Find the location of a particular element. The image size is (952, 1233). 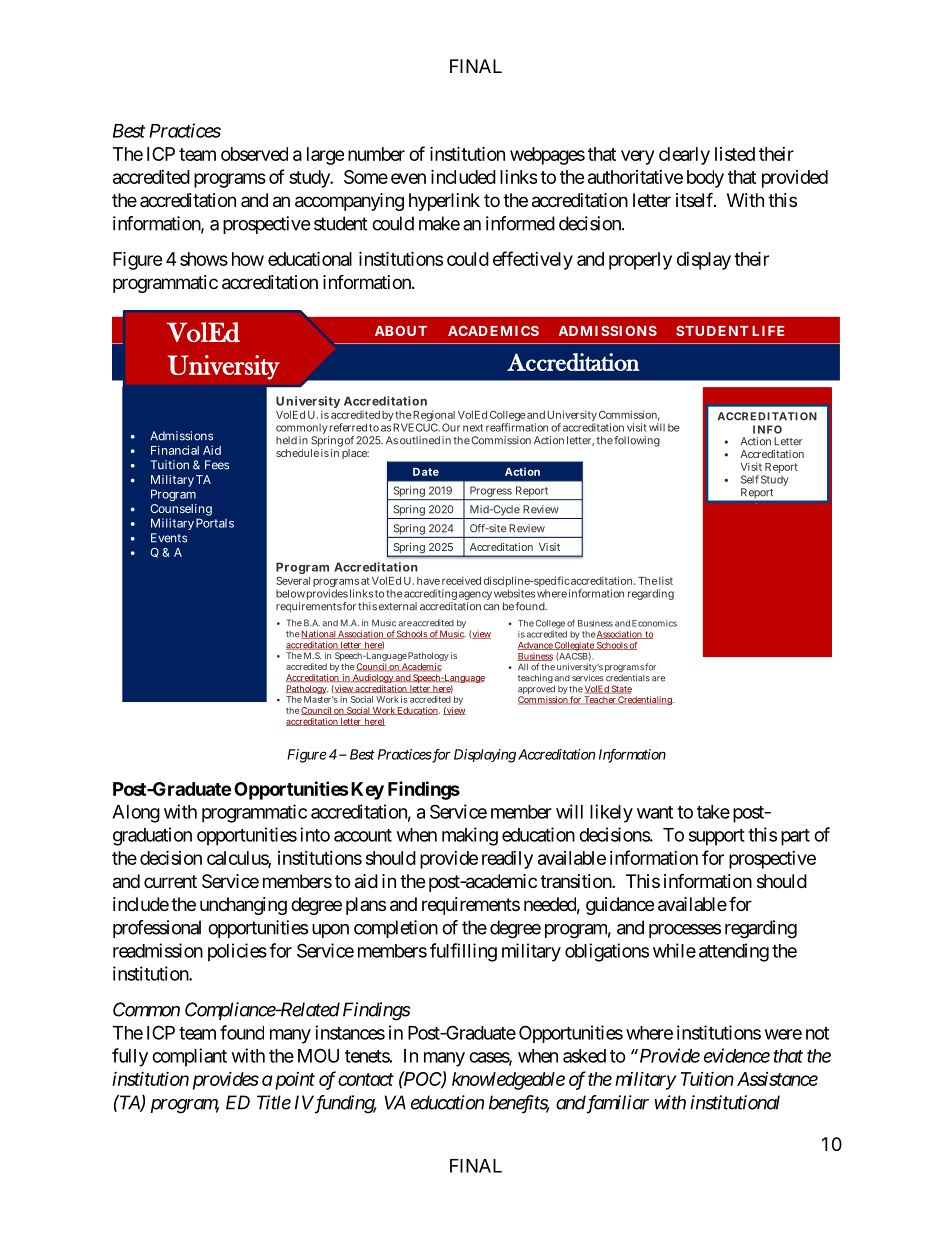

next is located at coordinates (473, 428).
